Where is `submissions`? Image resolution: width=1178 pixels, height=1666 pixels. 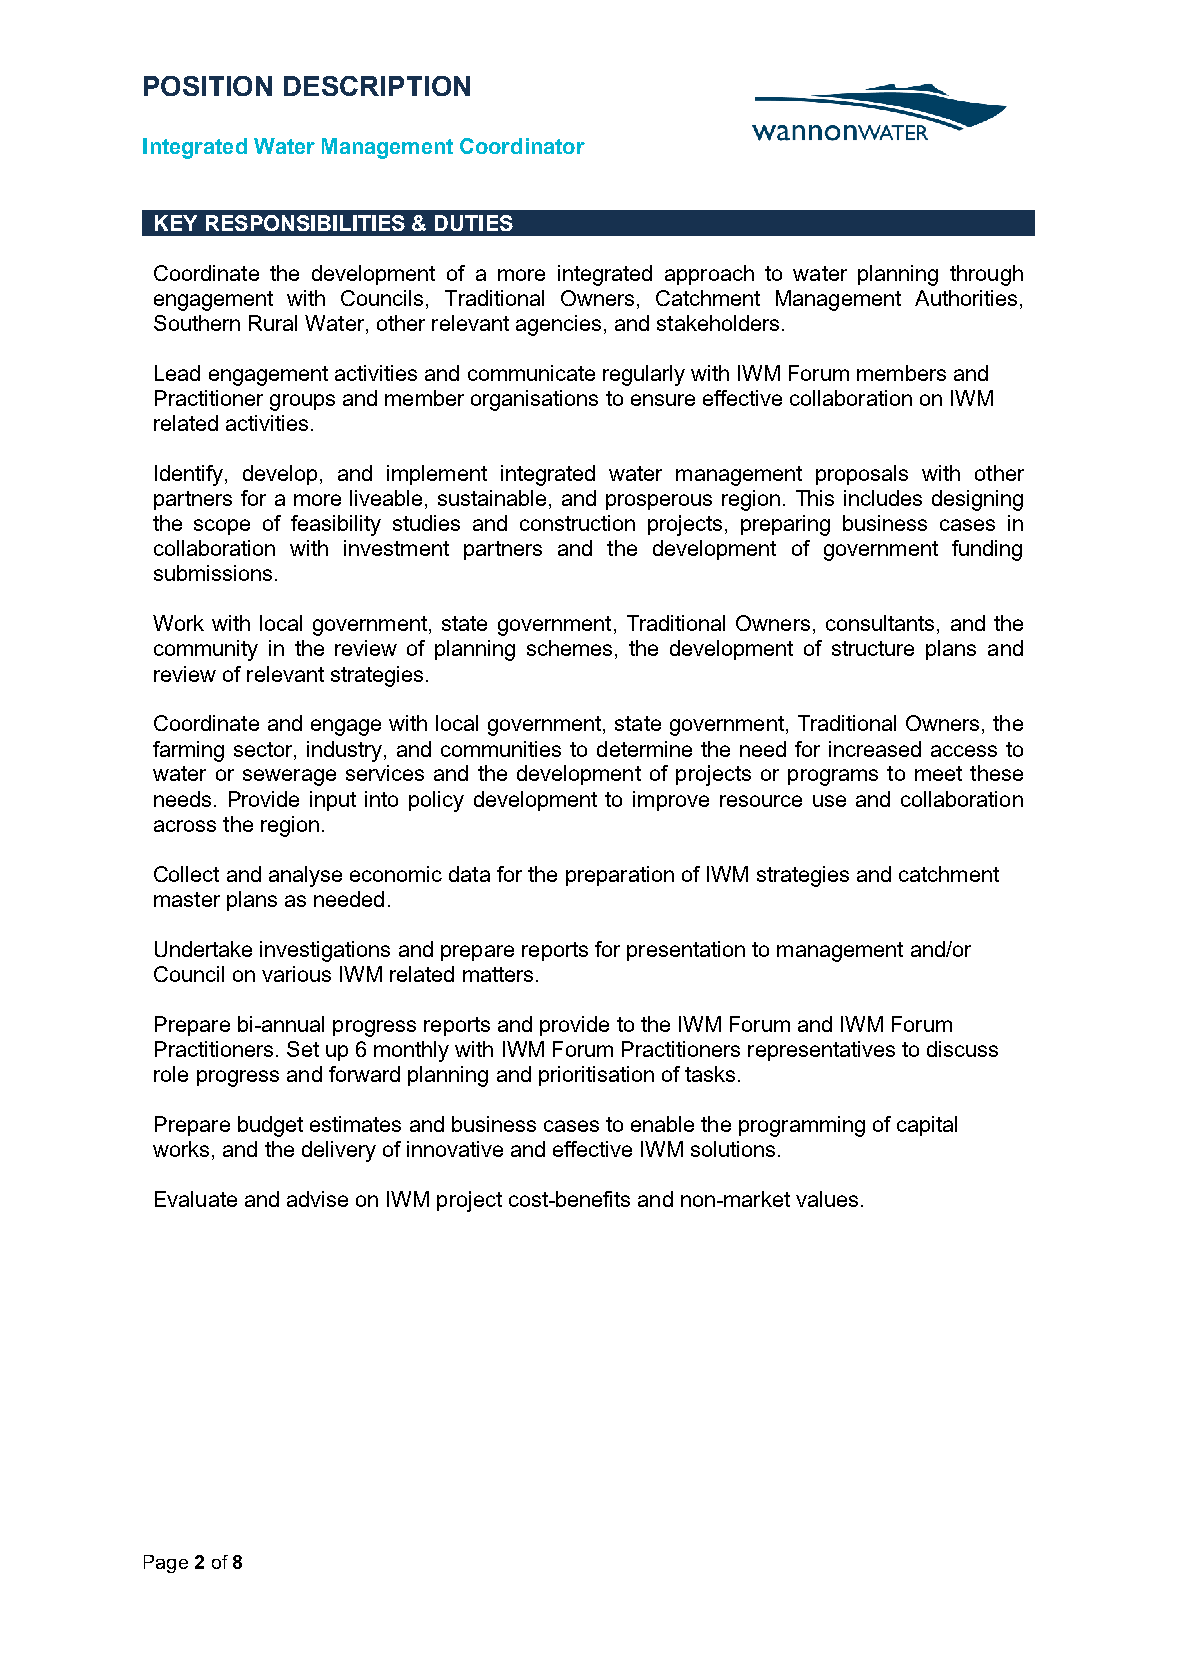
submissions is located at coordinates (213, 573).
